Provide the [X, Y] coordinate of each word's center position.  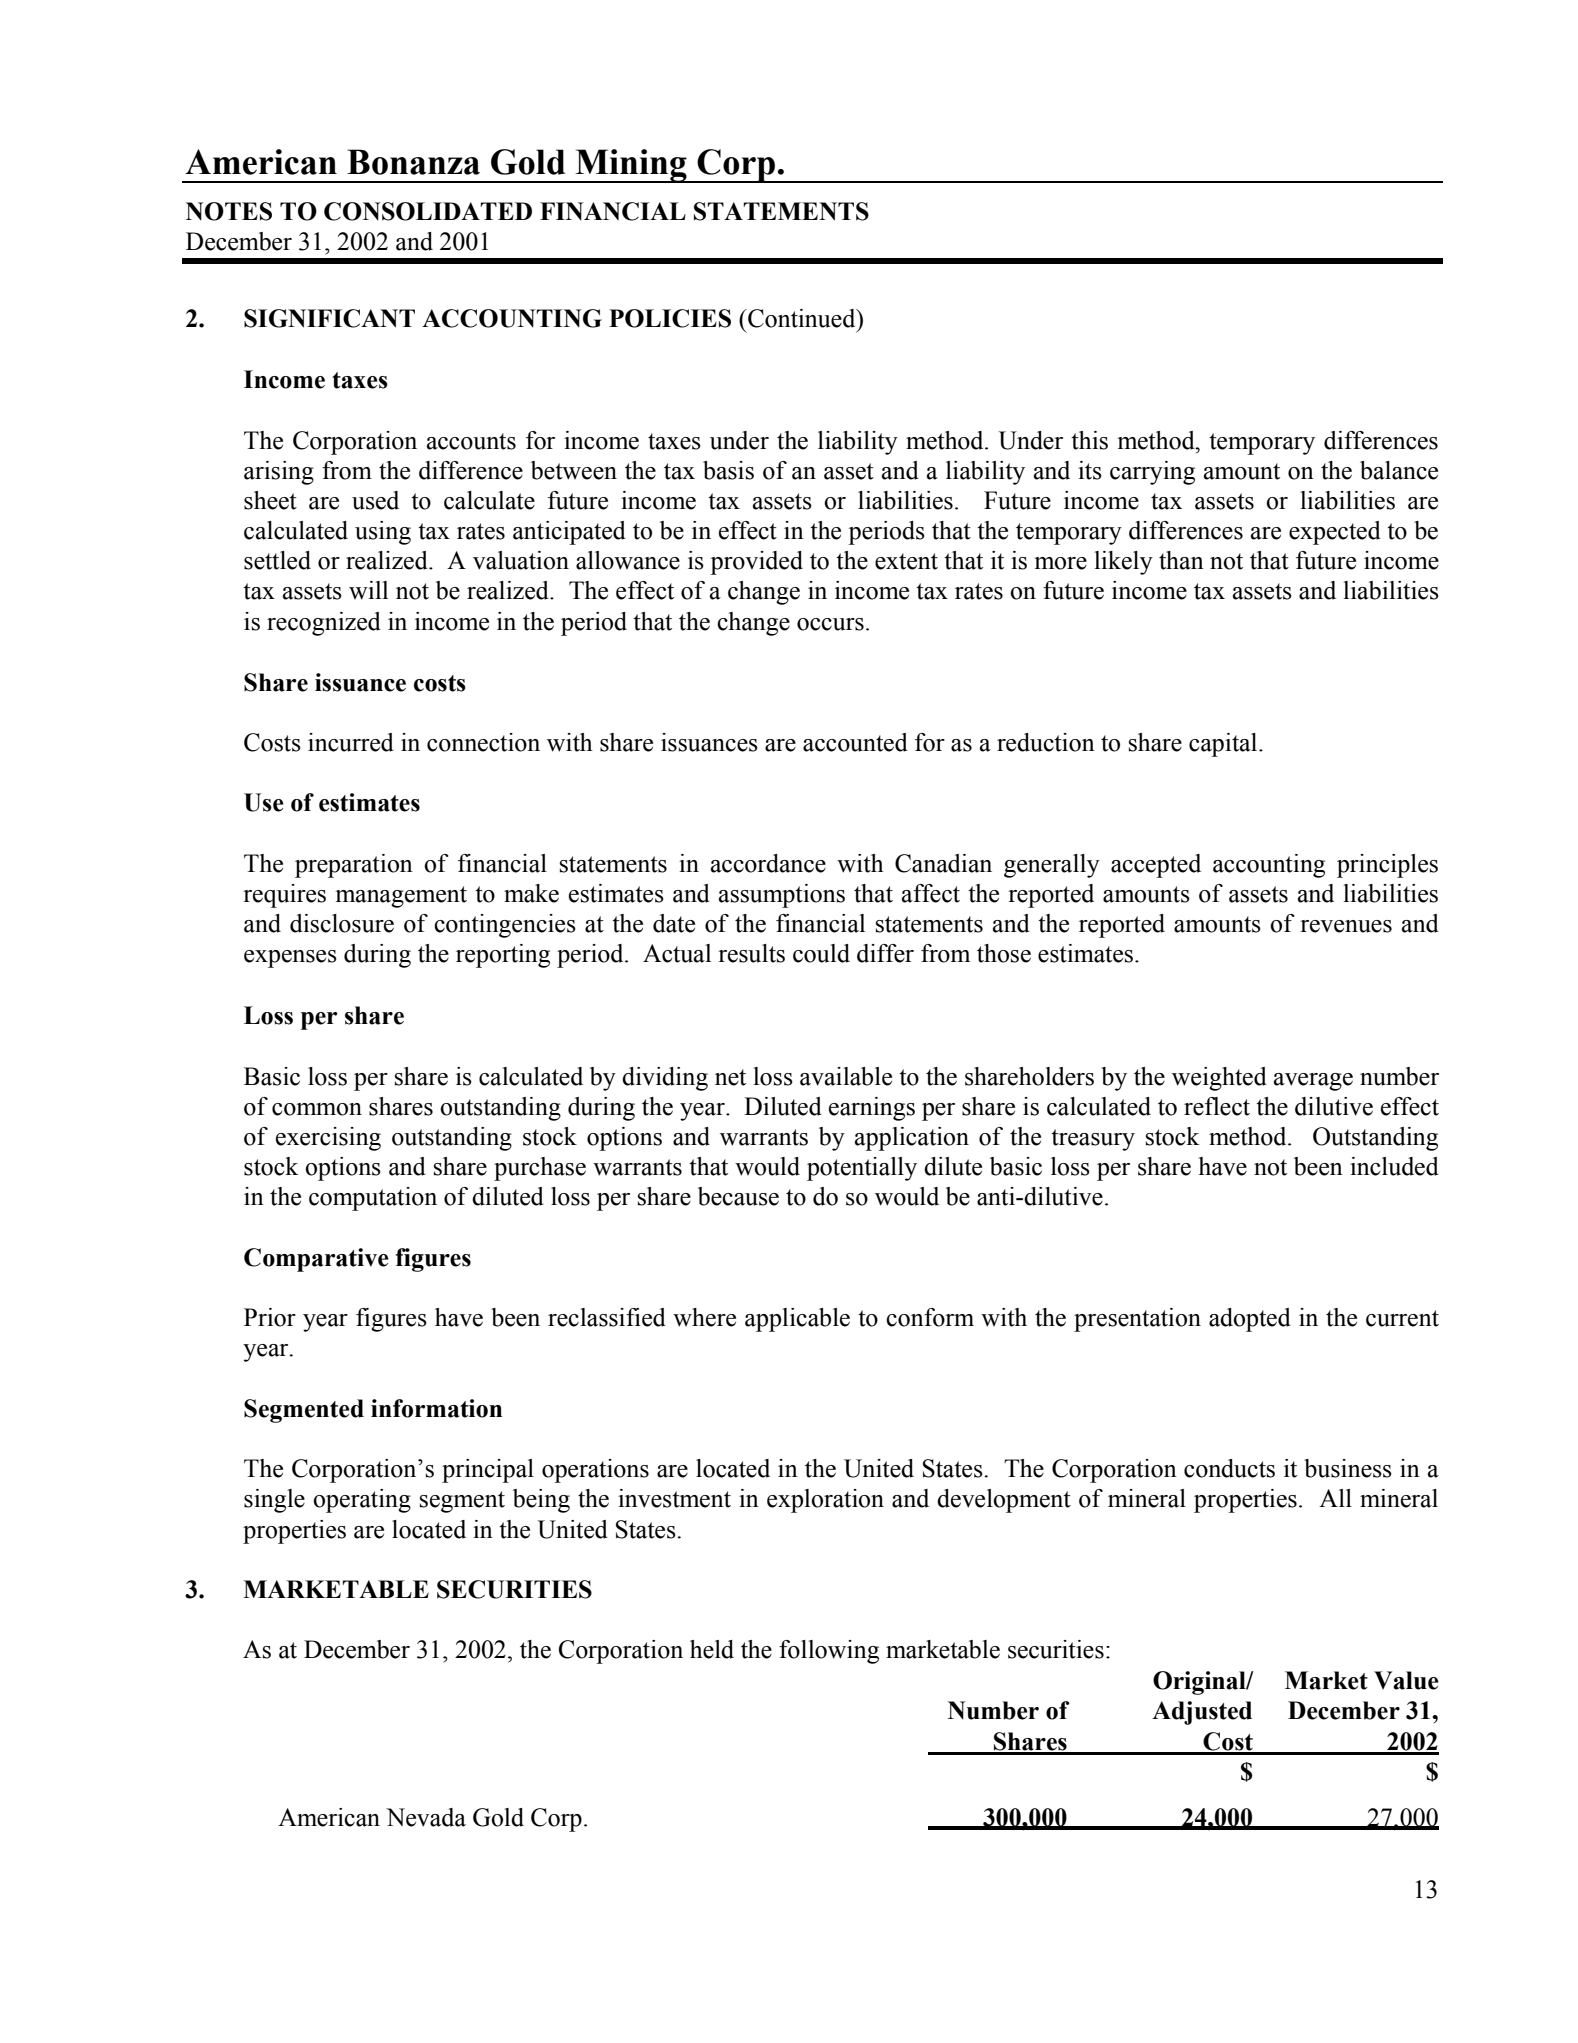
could [821, 953]
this [1089, 440]
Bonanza [413, 162]
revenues [1346, 926]
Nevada [426, 1817]
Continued [802, 318]
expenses [290, 959]
